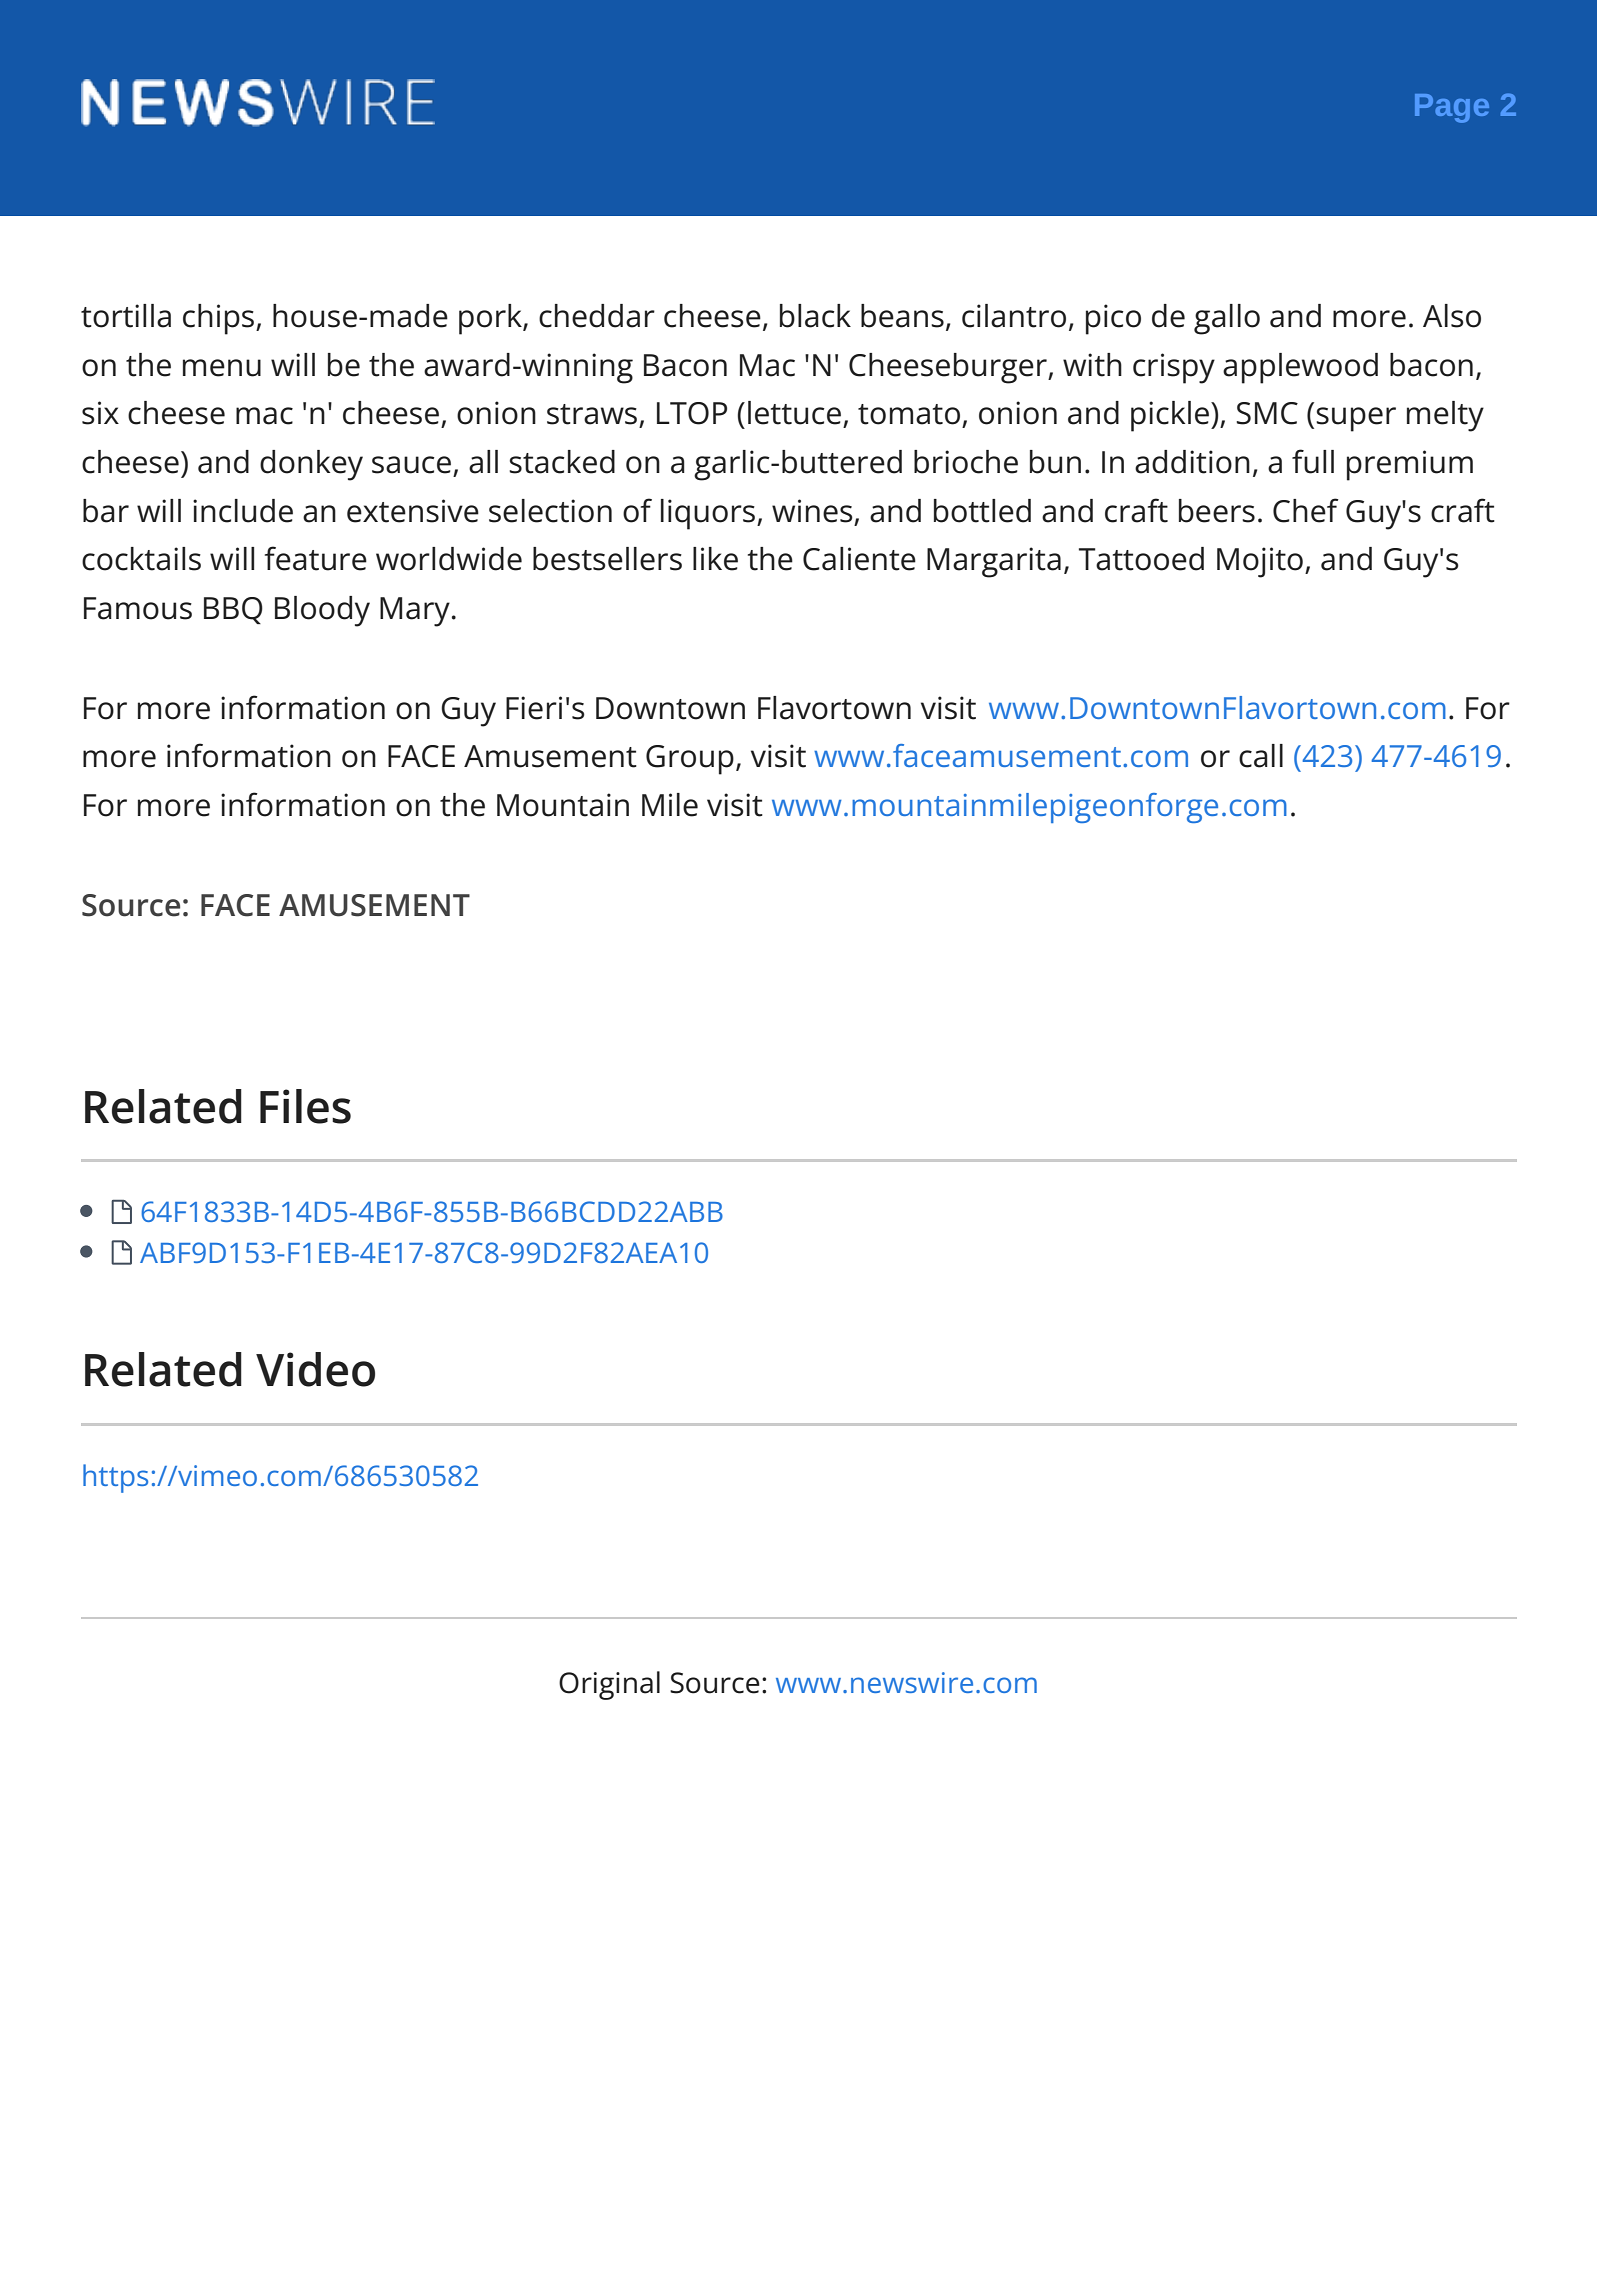  What do you see at coordinates (220, 319) in the screenshot?
I see `chips` at bounding box center [220, 319].
